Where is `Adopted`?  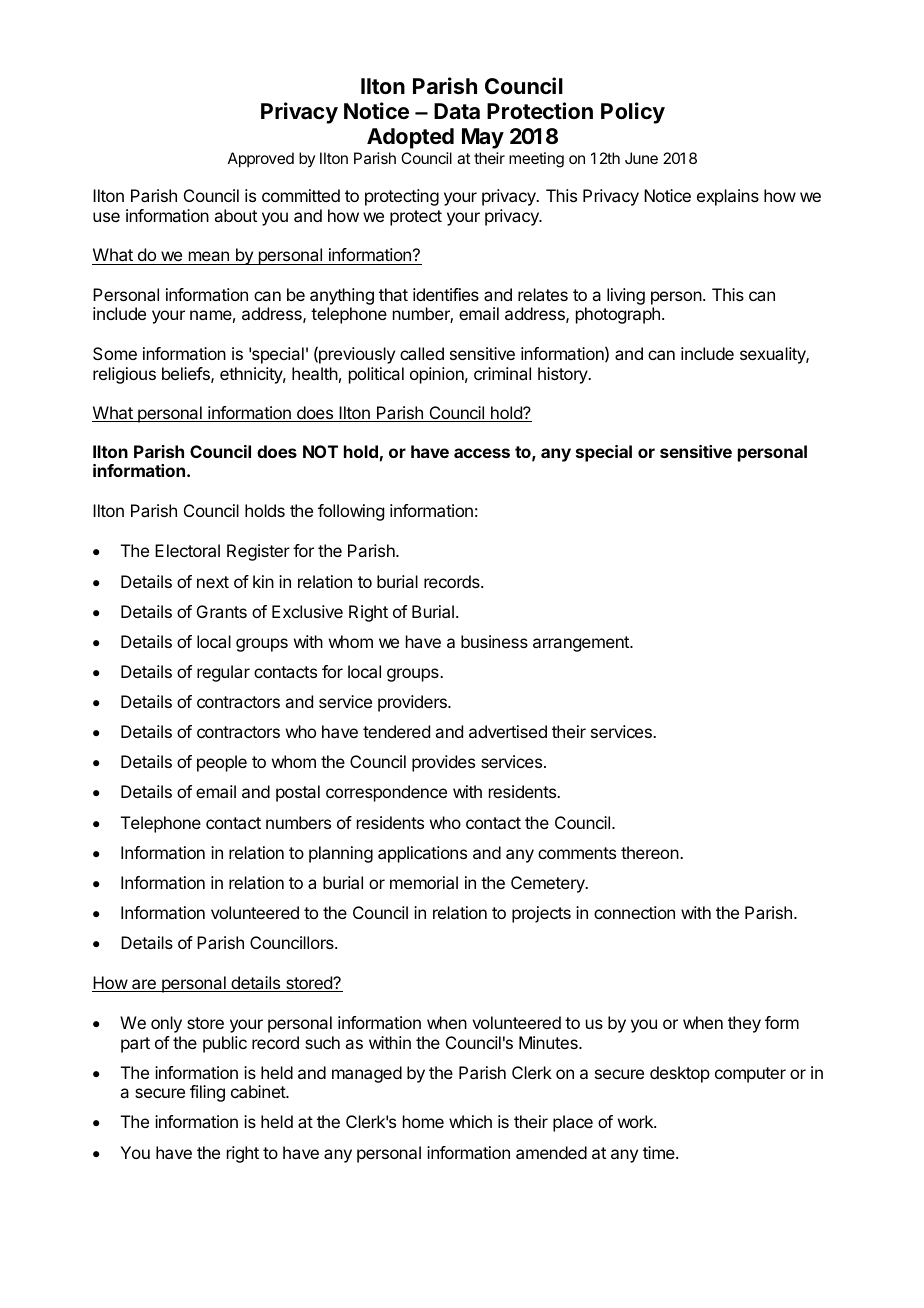 Adopted is located at coordinates (410, 138).
